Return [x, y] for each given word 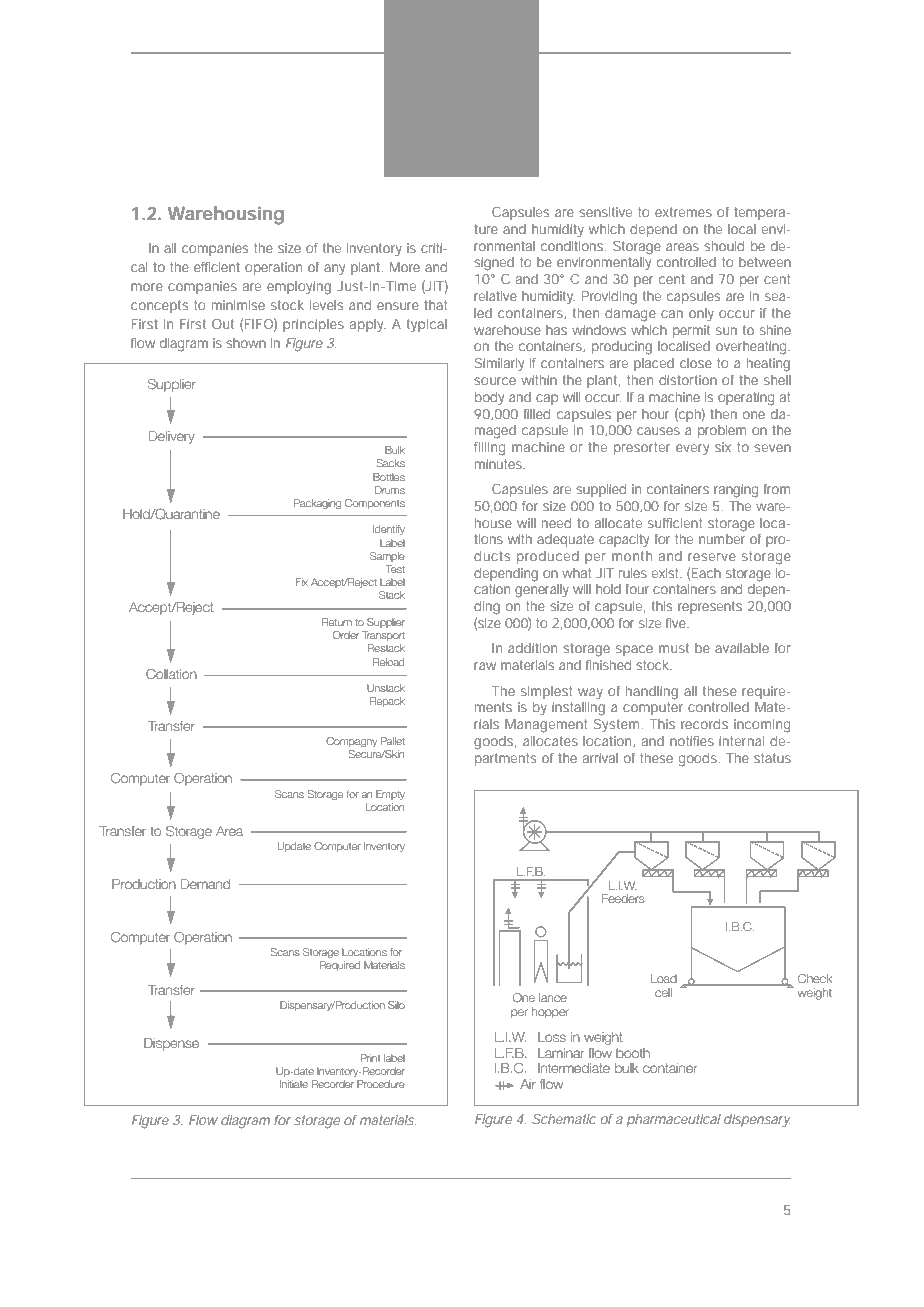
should [724, 246]
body [489, 399]
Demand [205, 884]
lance [553, 997]
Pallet [393, 741]
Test [395, 569]
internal [741, 741]
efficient [217, 267]
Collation [171, 673]
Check [815, 978]
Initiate [294, 1084]
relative [495, 296]
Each [706, 573]
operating [746, 399]
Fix [302, 582]
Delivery [172, 437]
